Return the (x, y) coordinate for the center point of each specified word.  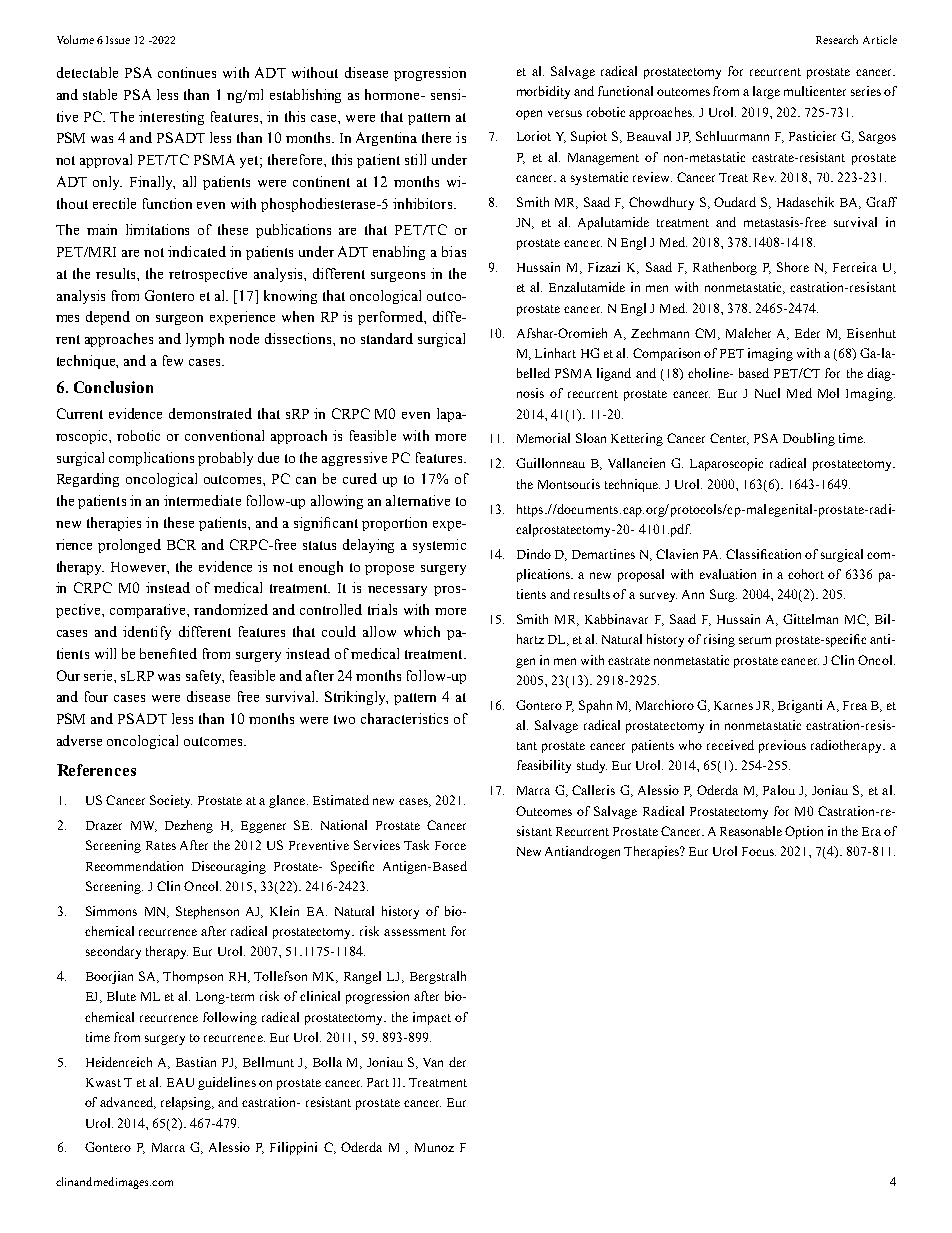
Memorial (543, 438)
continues (187, 72)
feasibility (544, 766)
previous (782, 746)
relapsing (187, 1103)
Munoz (434, 1147)
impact (432, 1018)
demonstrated (210, 413)
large (766, 92)
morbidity (543, 92)
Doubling (809, 439)
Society (171, 801)
